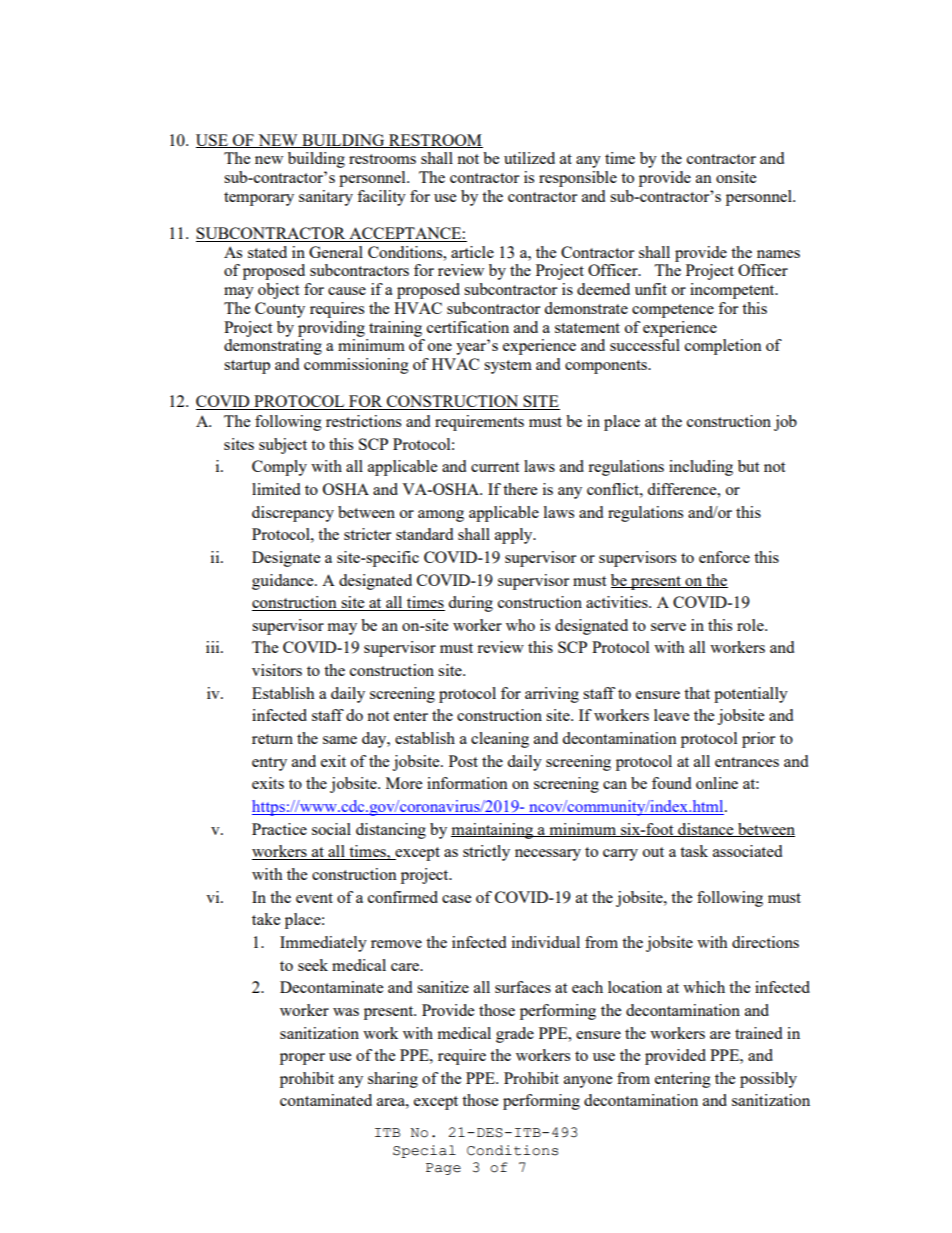  What do you see at coordinates (520, 489) in the screenshot?
I see `there` at bounding box center [520, 489].
